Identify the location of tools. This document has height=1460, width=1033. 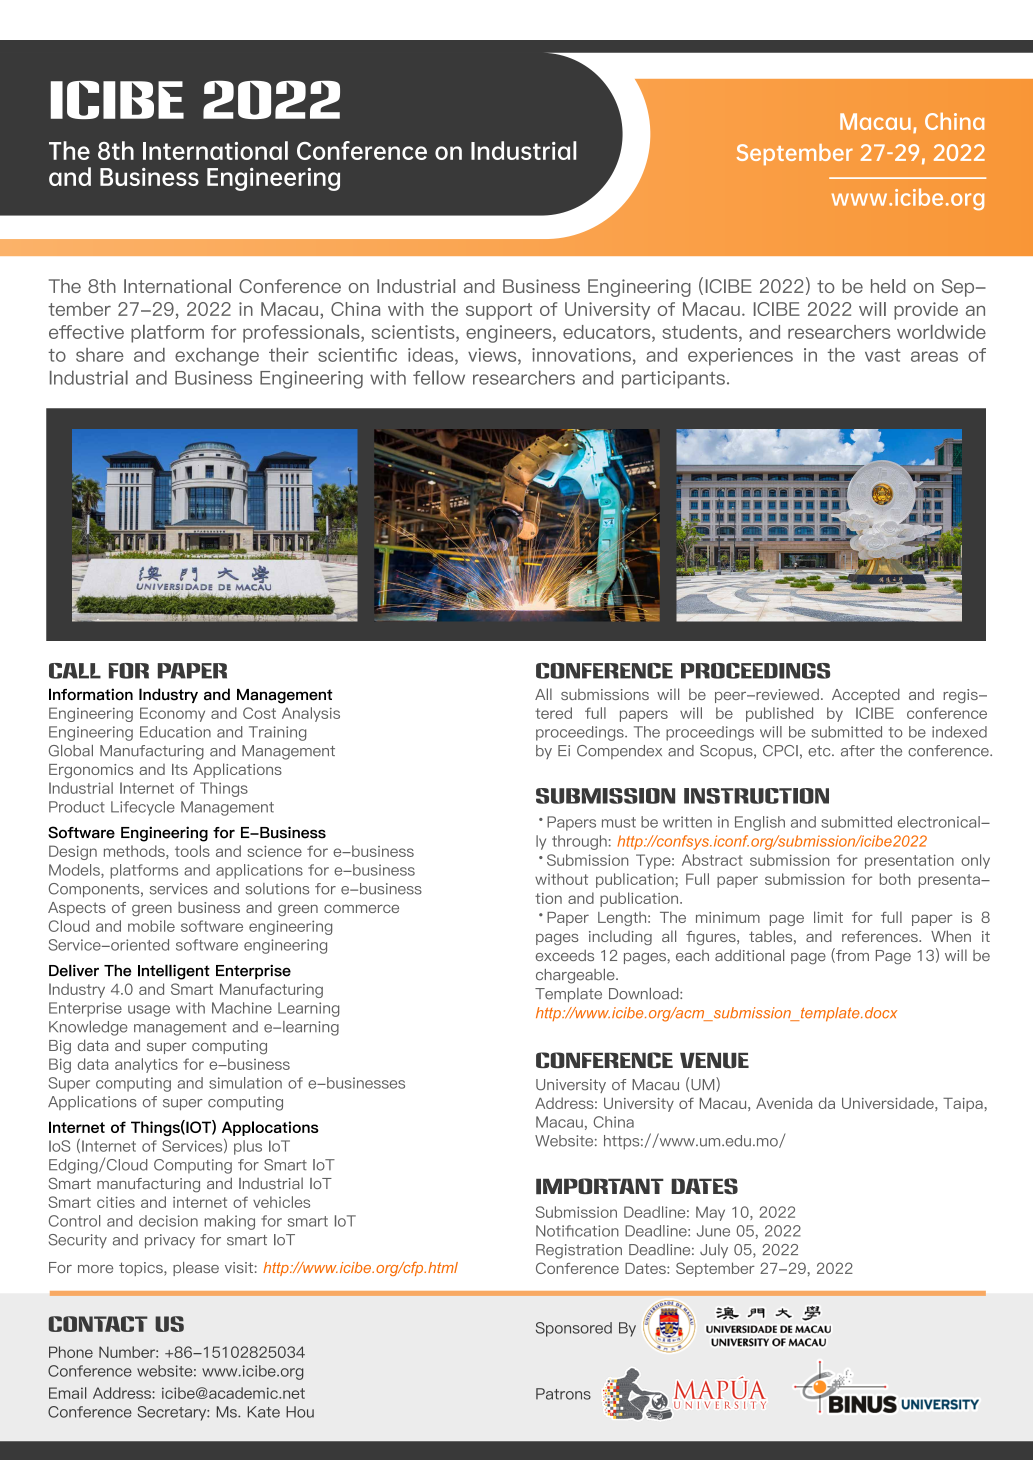
(192, 851).
